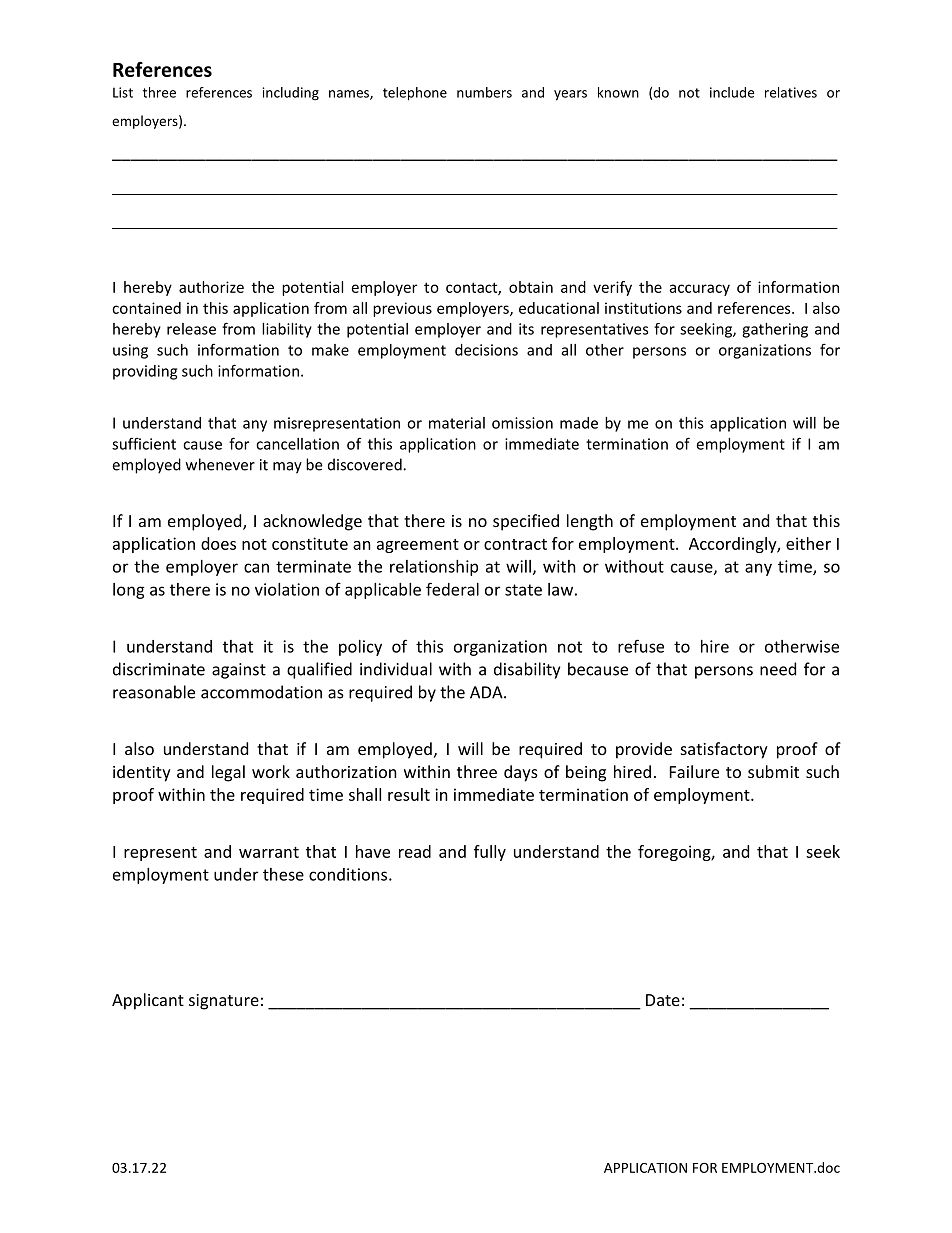 The height and width of the screenshot is (1233, 952). What do you see at coordinates (224, 1002) in the screenshot?
I see `signature` at bounding box center [224, 1002].
